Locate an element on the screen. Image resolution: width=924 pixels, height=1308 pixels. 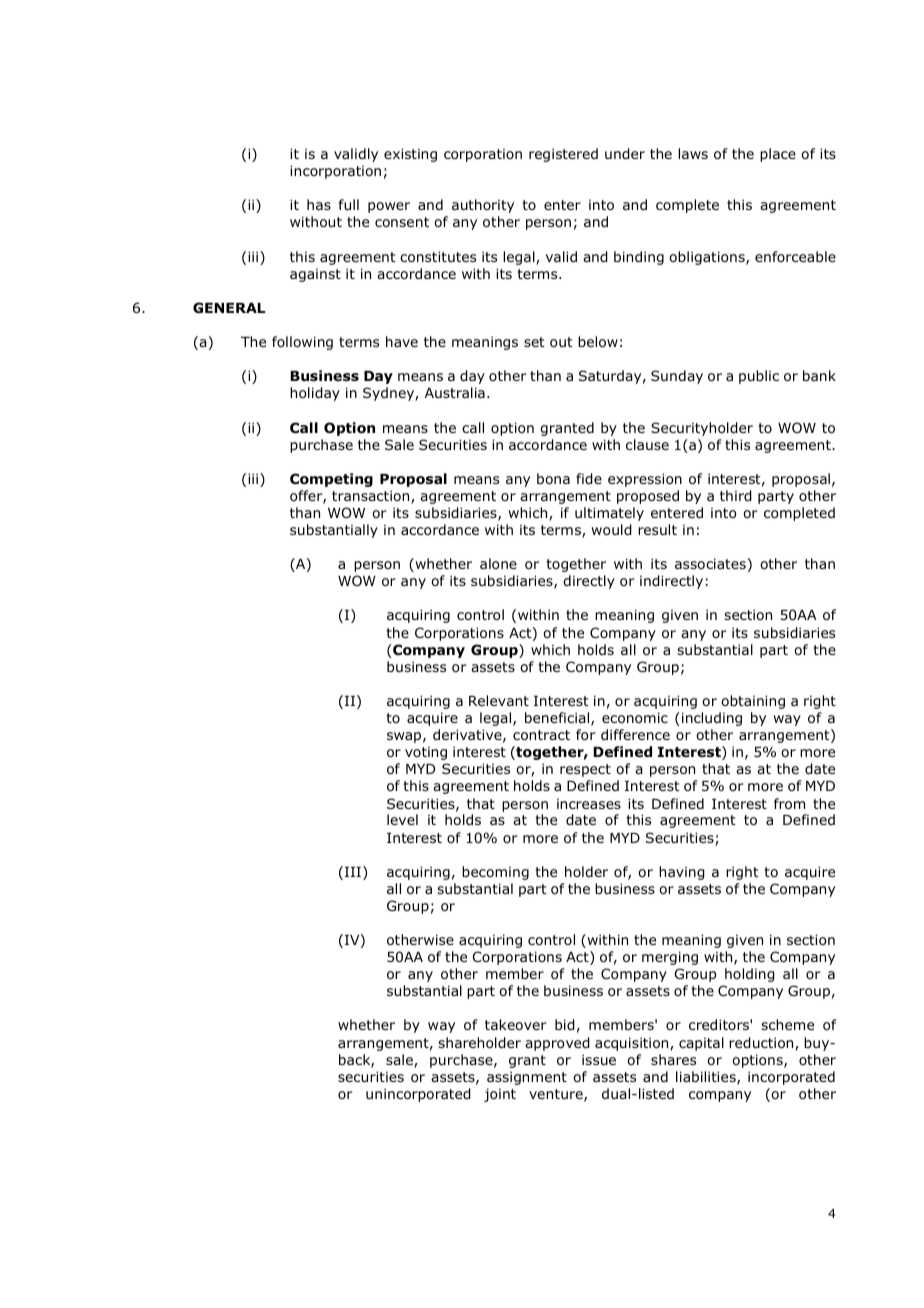
authority is located at coordinates (483, 206).
